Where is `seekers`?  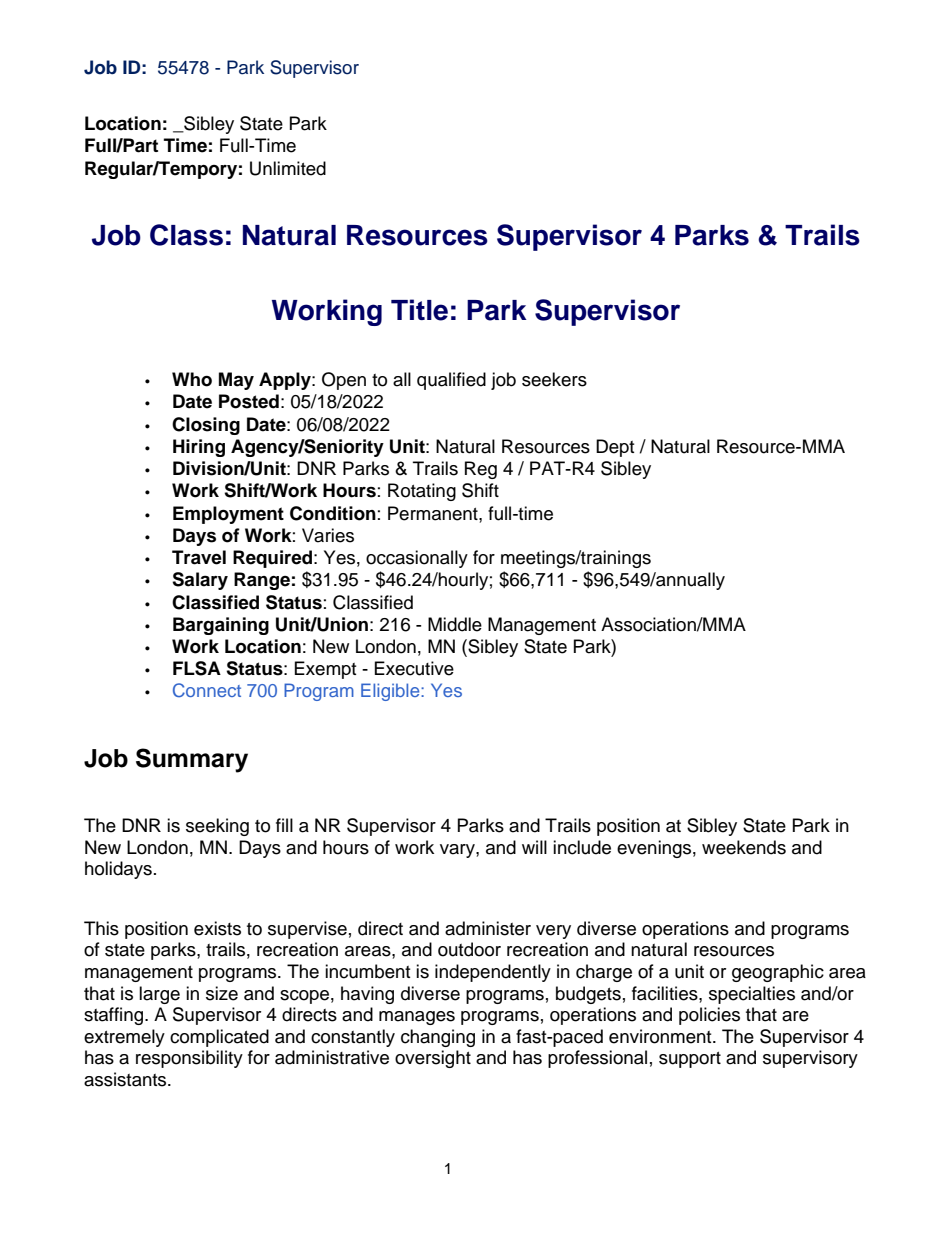 seekers is located at coordinates (554, 379).
